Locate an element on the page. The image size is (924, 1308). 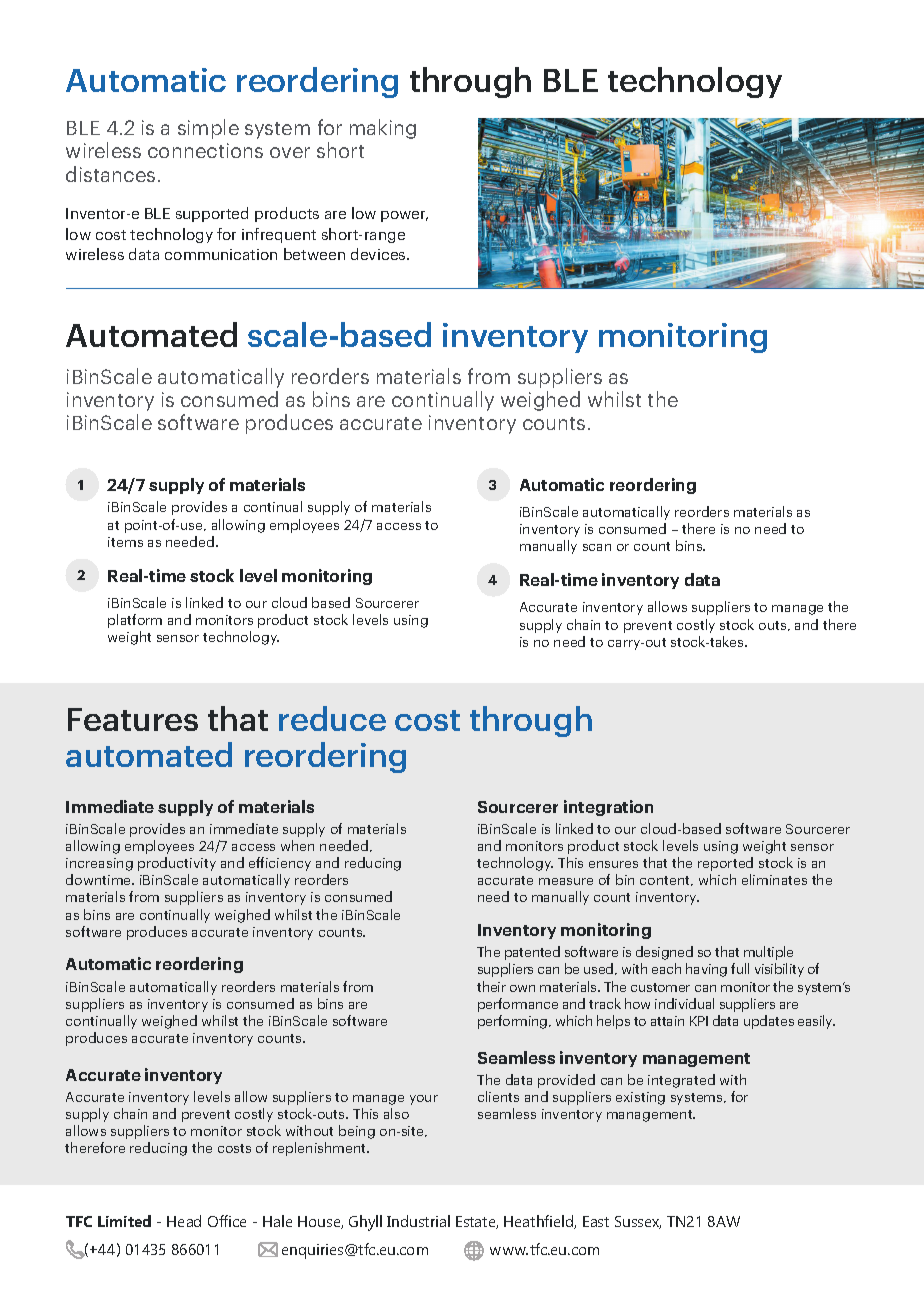
Head is located at coordinates (184, 1221).
